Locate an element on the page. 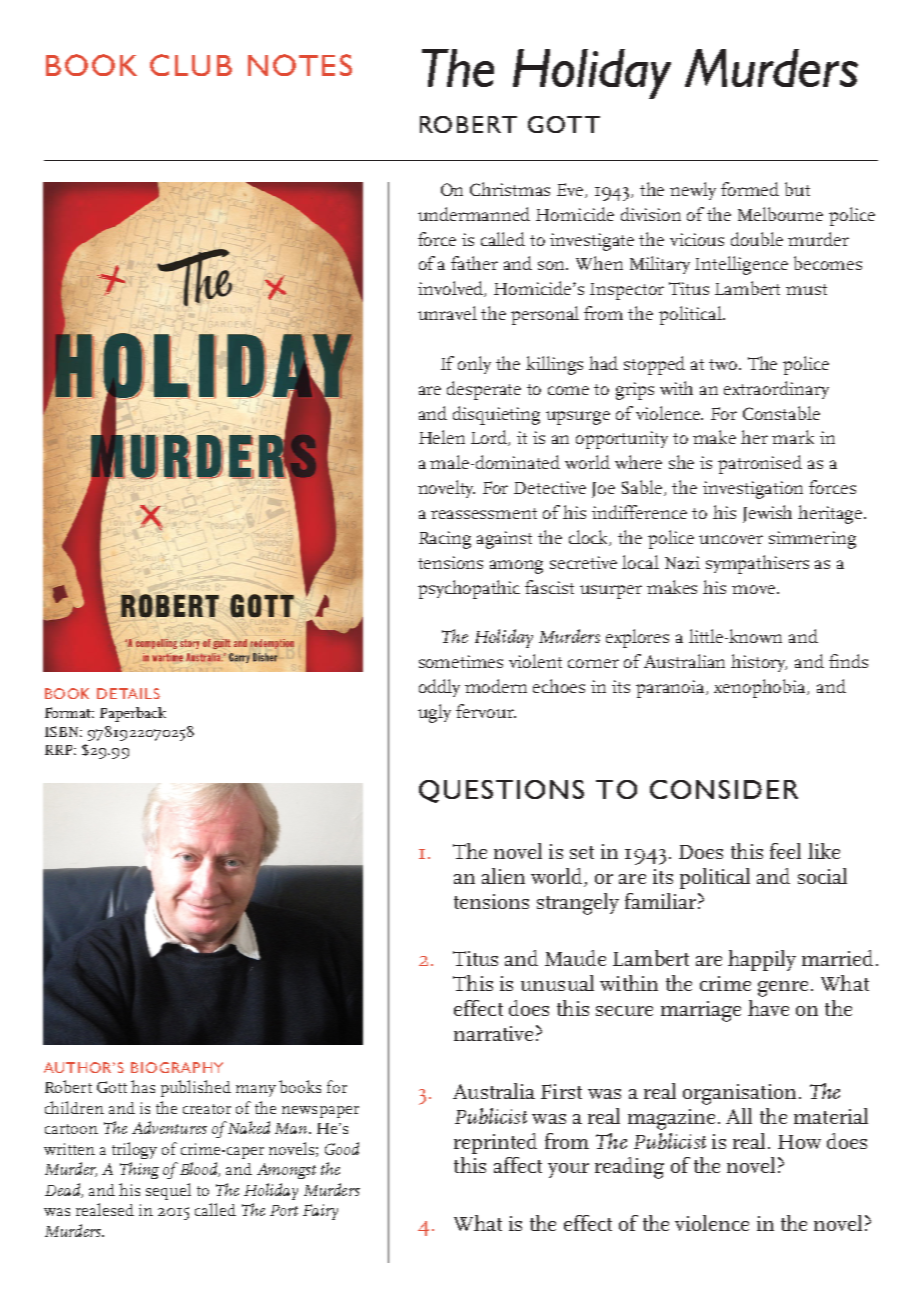 This document has width=924, height=1308. happily is located at coordinates (762, 960).
